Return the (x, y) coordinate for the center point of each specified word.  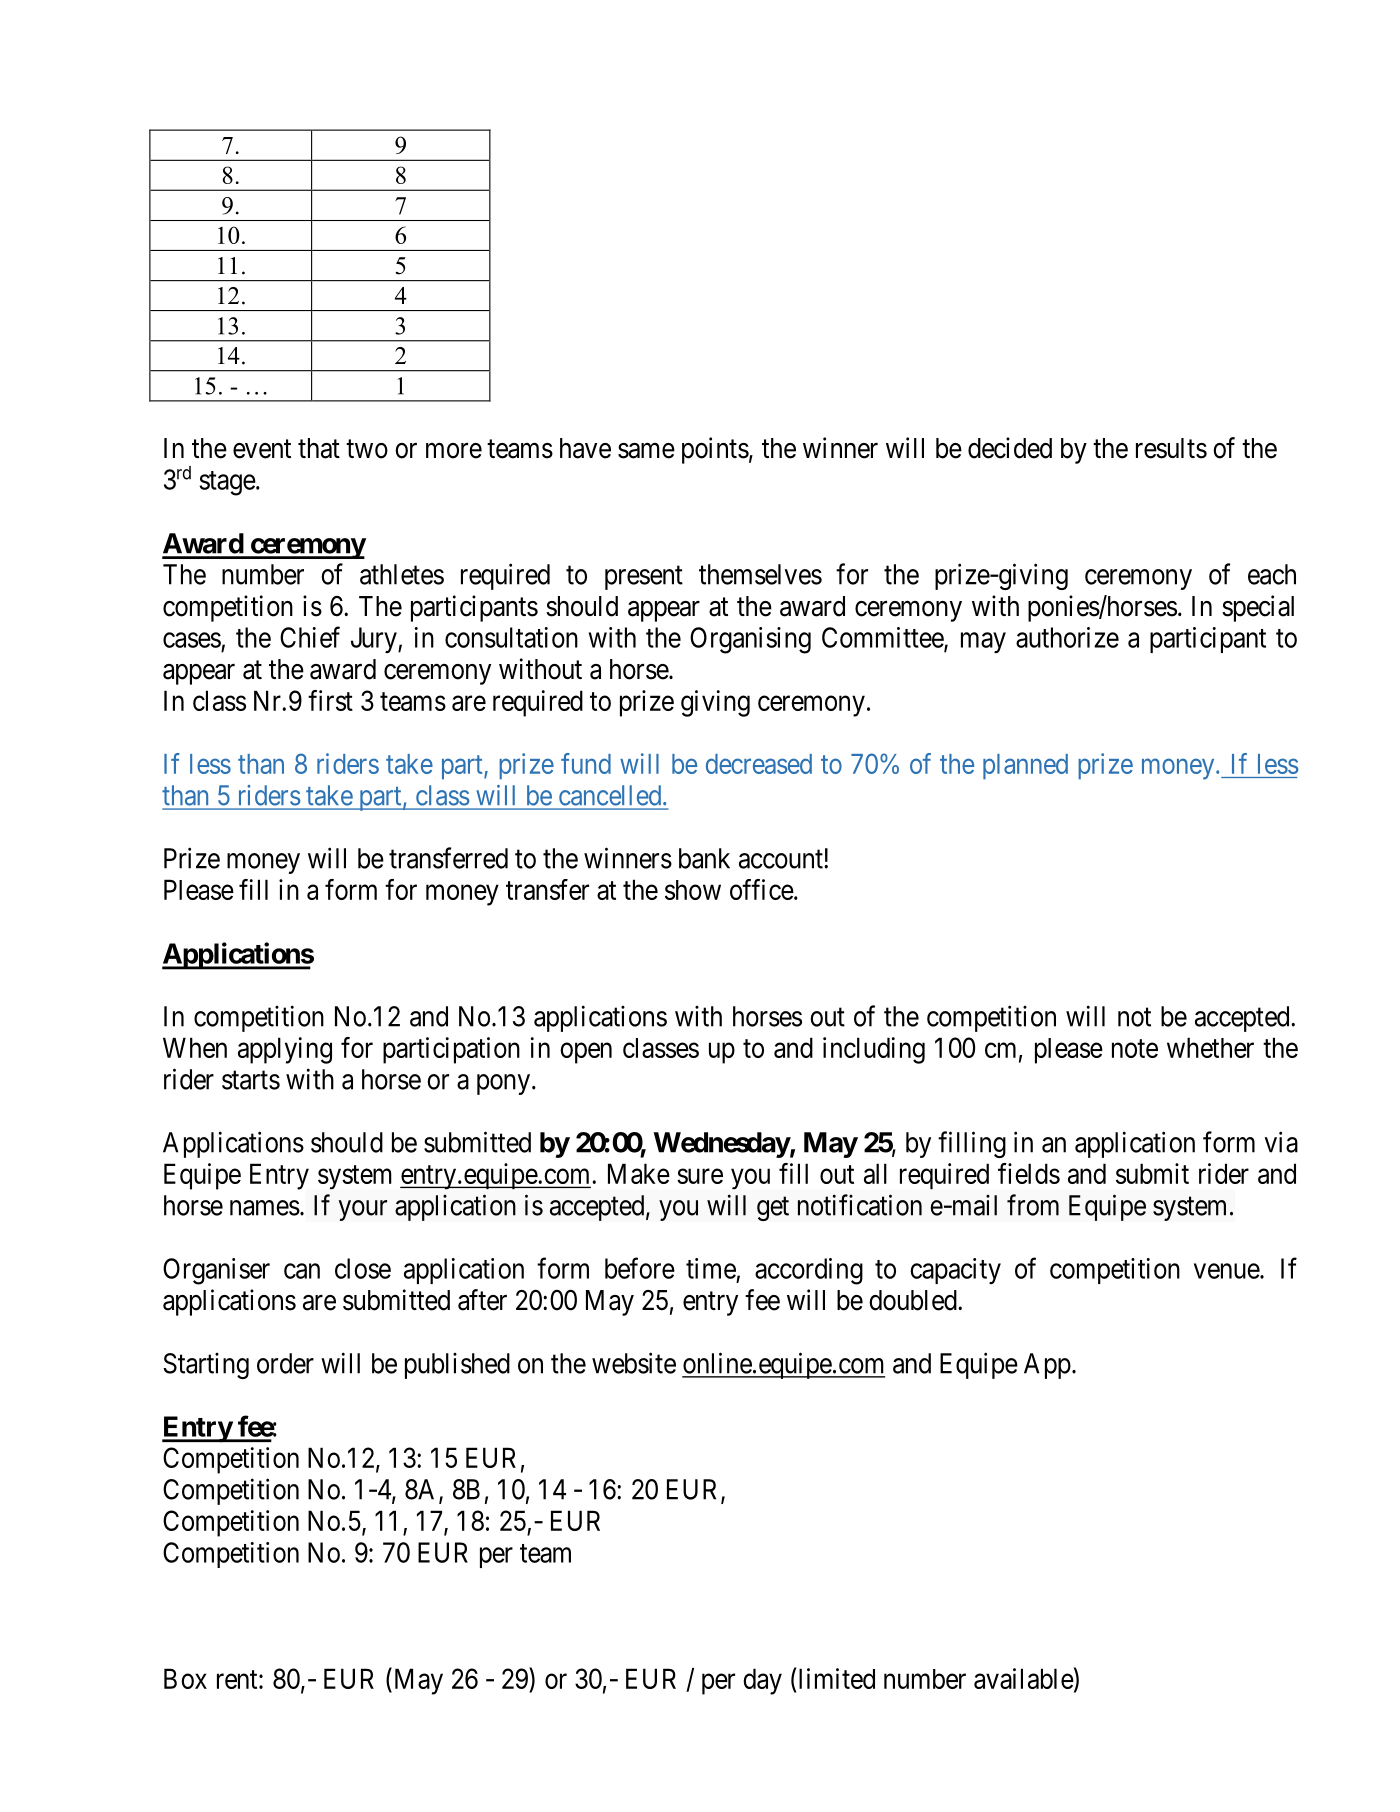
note (1135, 1048)
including (874, 1050)
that (319, 448)
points (715, 450)
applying (285, 1050)
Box (185, 1678)
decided (1010, 448)
